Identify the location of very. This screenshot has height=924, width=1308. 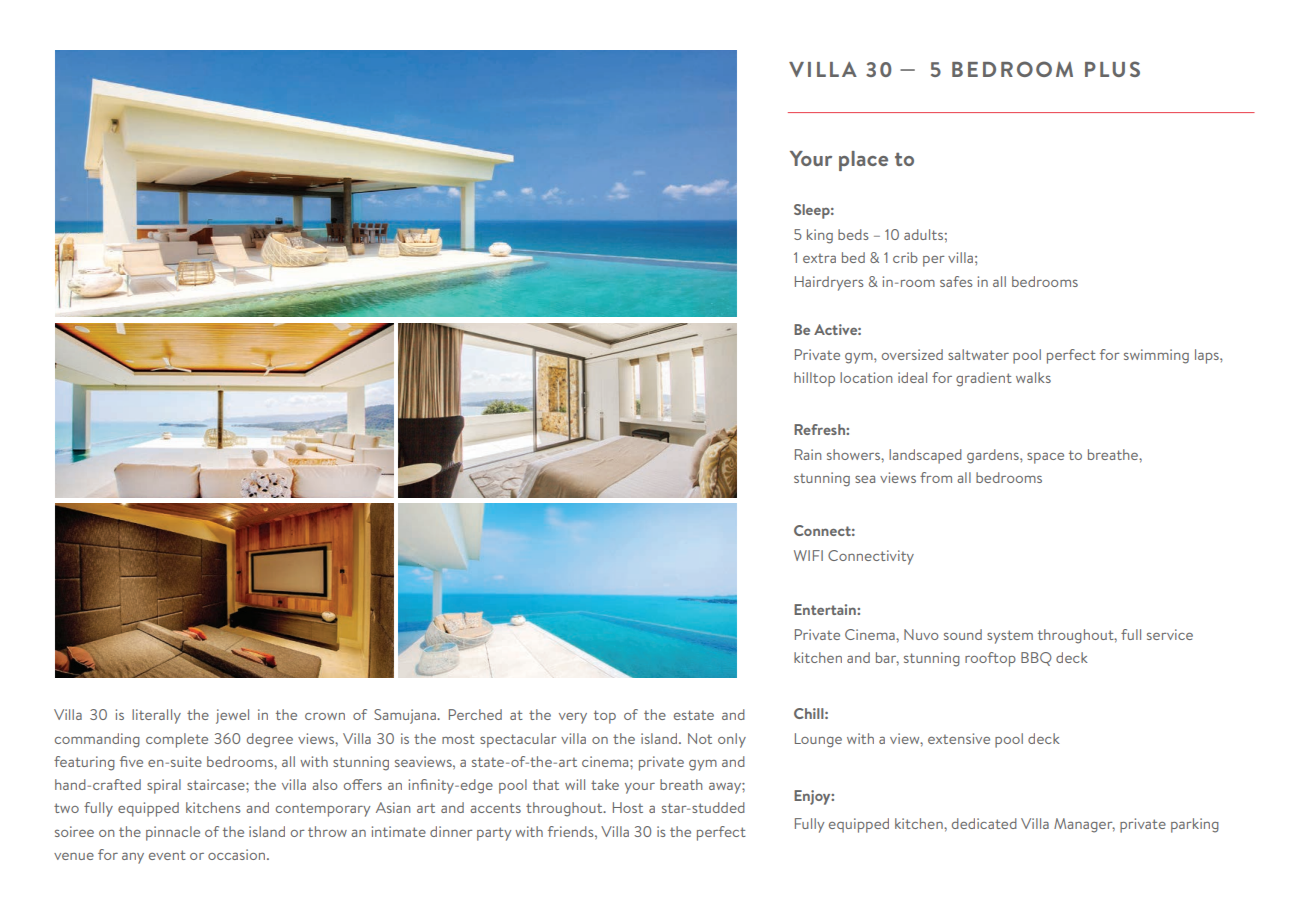
(573, 718).
